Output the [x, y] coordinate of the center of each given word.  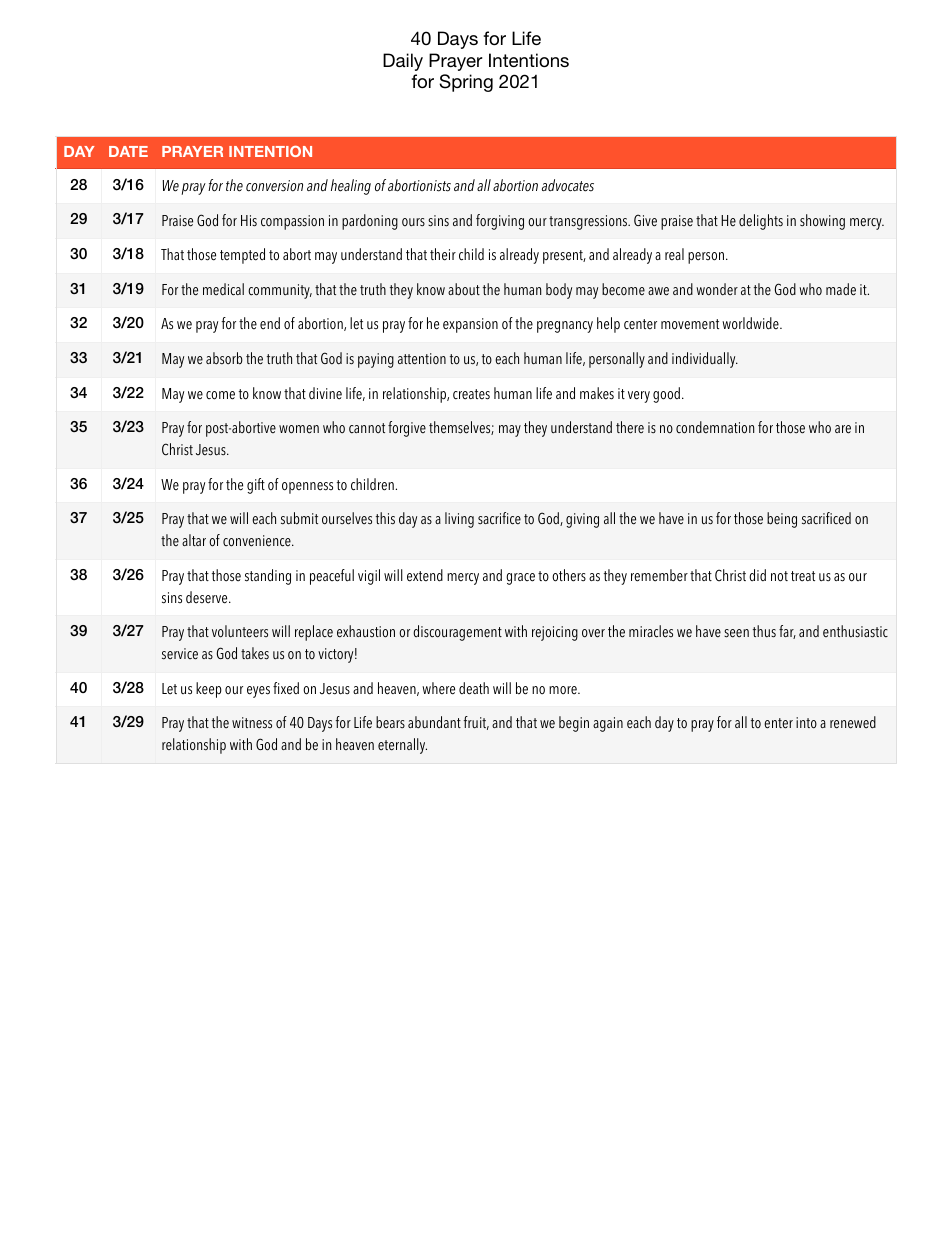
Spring [466, 83]
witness [252, 723]
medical [223, 289]
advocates [568, 185]
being [782, 520]
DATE [128, 151]
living [459, 520]
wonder [717, 289]
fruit [476, 723]
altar [194, 540]
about [464, 289]
